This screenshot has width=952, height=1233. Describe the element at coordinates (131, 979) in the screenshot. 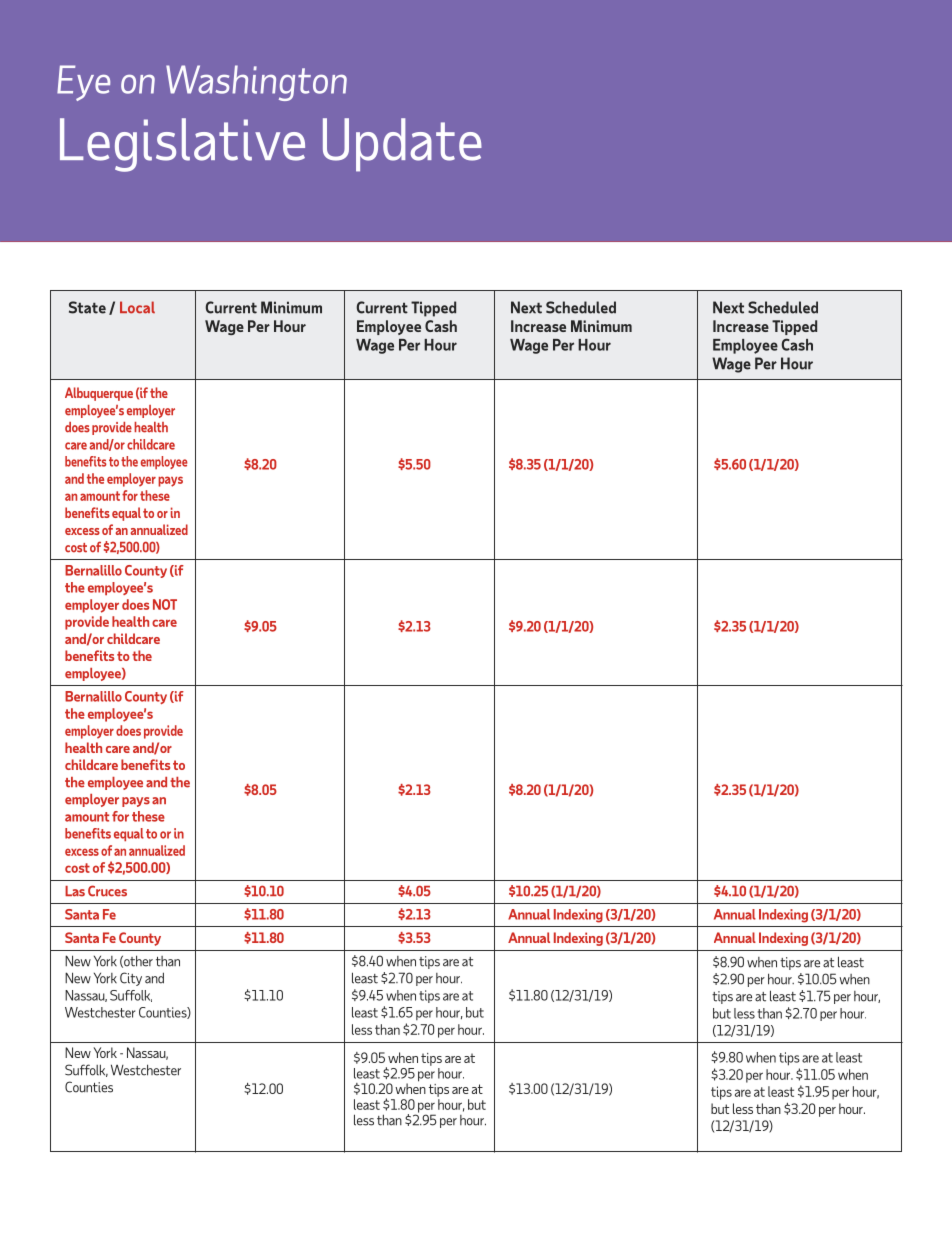

I see `City` at that location.
